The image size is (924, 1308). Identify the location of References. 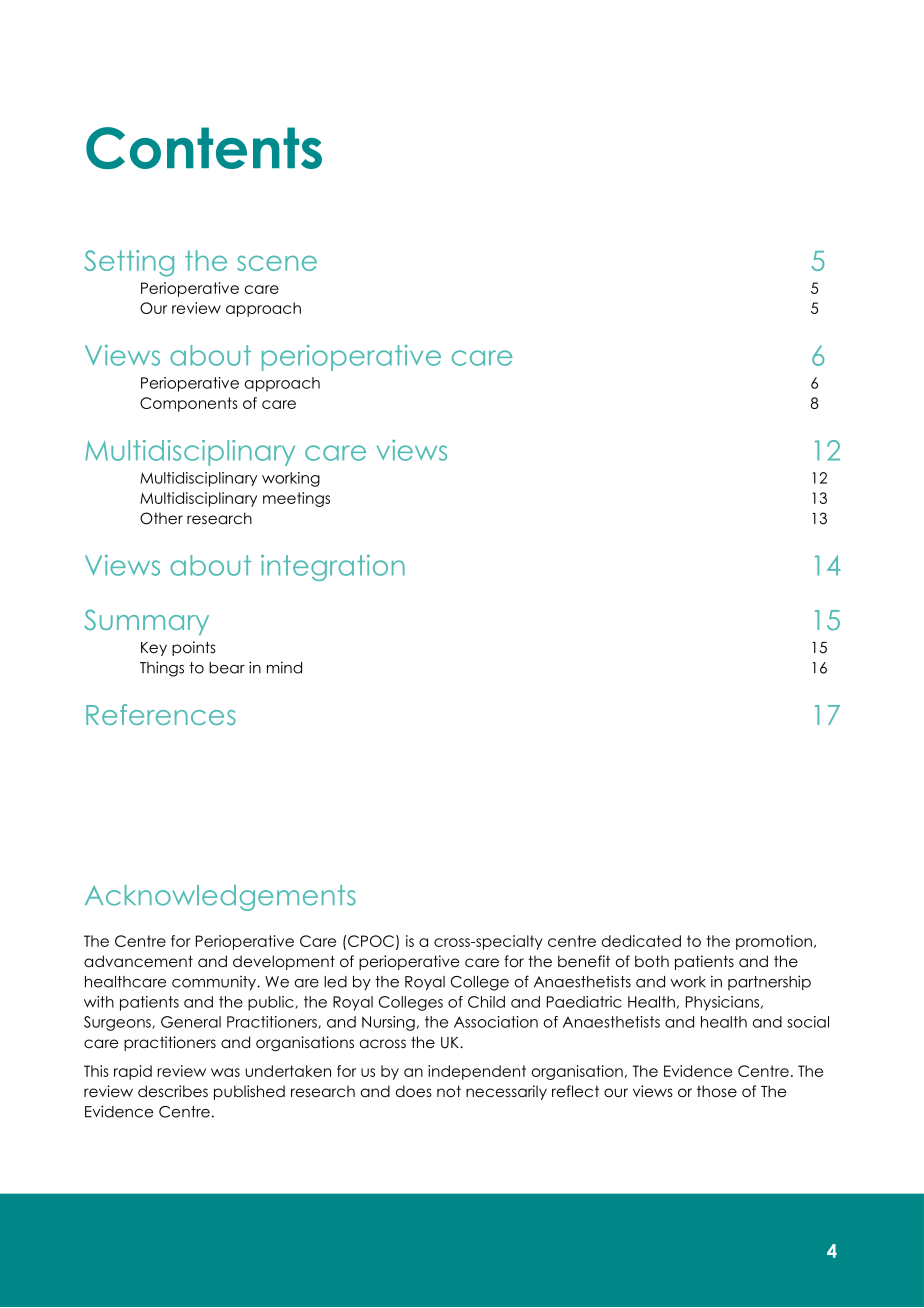
(161, 714).
